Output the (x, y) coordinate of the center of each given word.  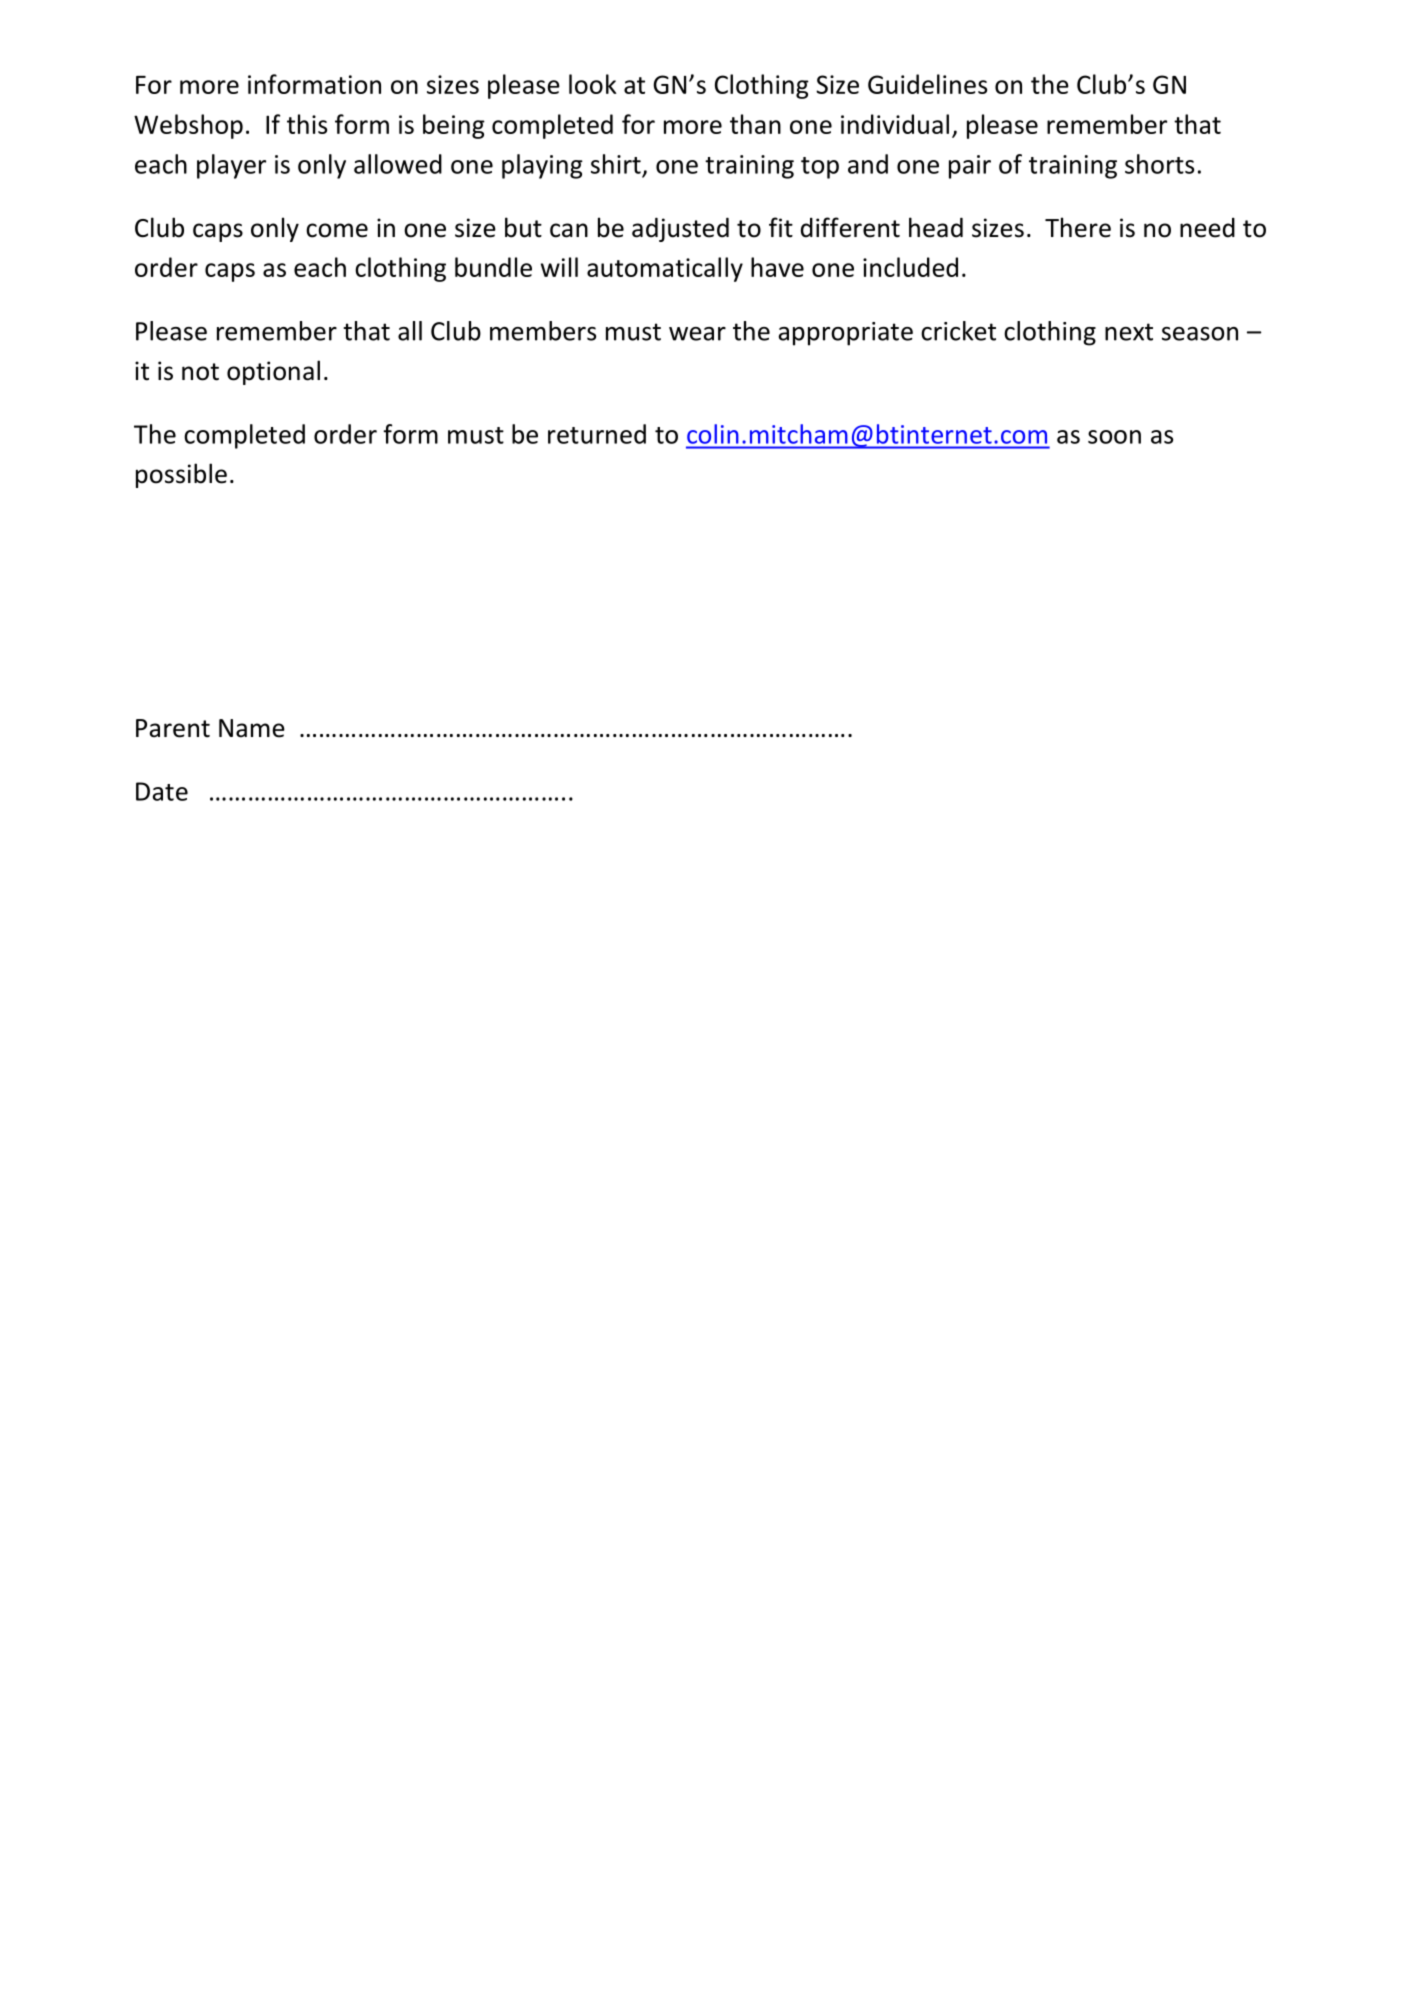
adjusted (680, 229)
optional (273, 372)
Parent (173, 728)
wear (697, 334)
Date (162, 791)
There (1078, 227)
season (1200, 334)
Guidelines (927, 84)
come (337, 230)
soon (1114, 437)
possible (181, 475)
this (307, 124)
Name (252, 728)
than (755, 124)
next (1129, 332)
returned (597, 434)
